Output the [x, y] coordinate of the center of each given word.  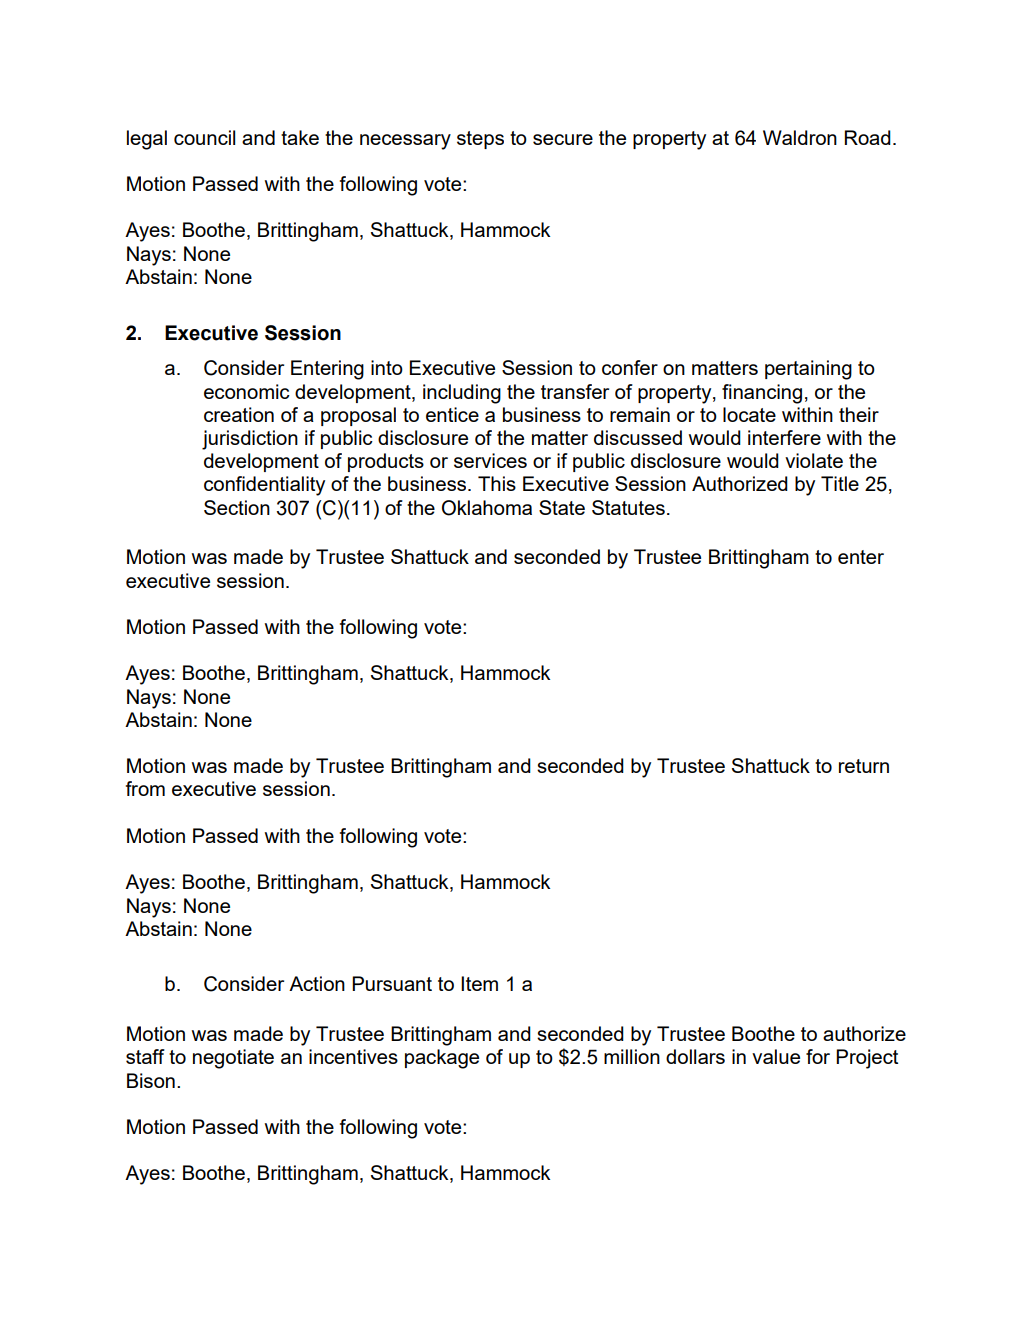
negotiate [233, 1059]
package [442, 1059]
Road [868, 137]
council [204, 137]
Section [237, 507]
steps [480, 140]
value [776, 1056]
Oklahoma [487, 508]
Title [840, 483]
